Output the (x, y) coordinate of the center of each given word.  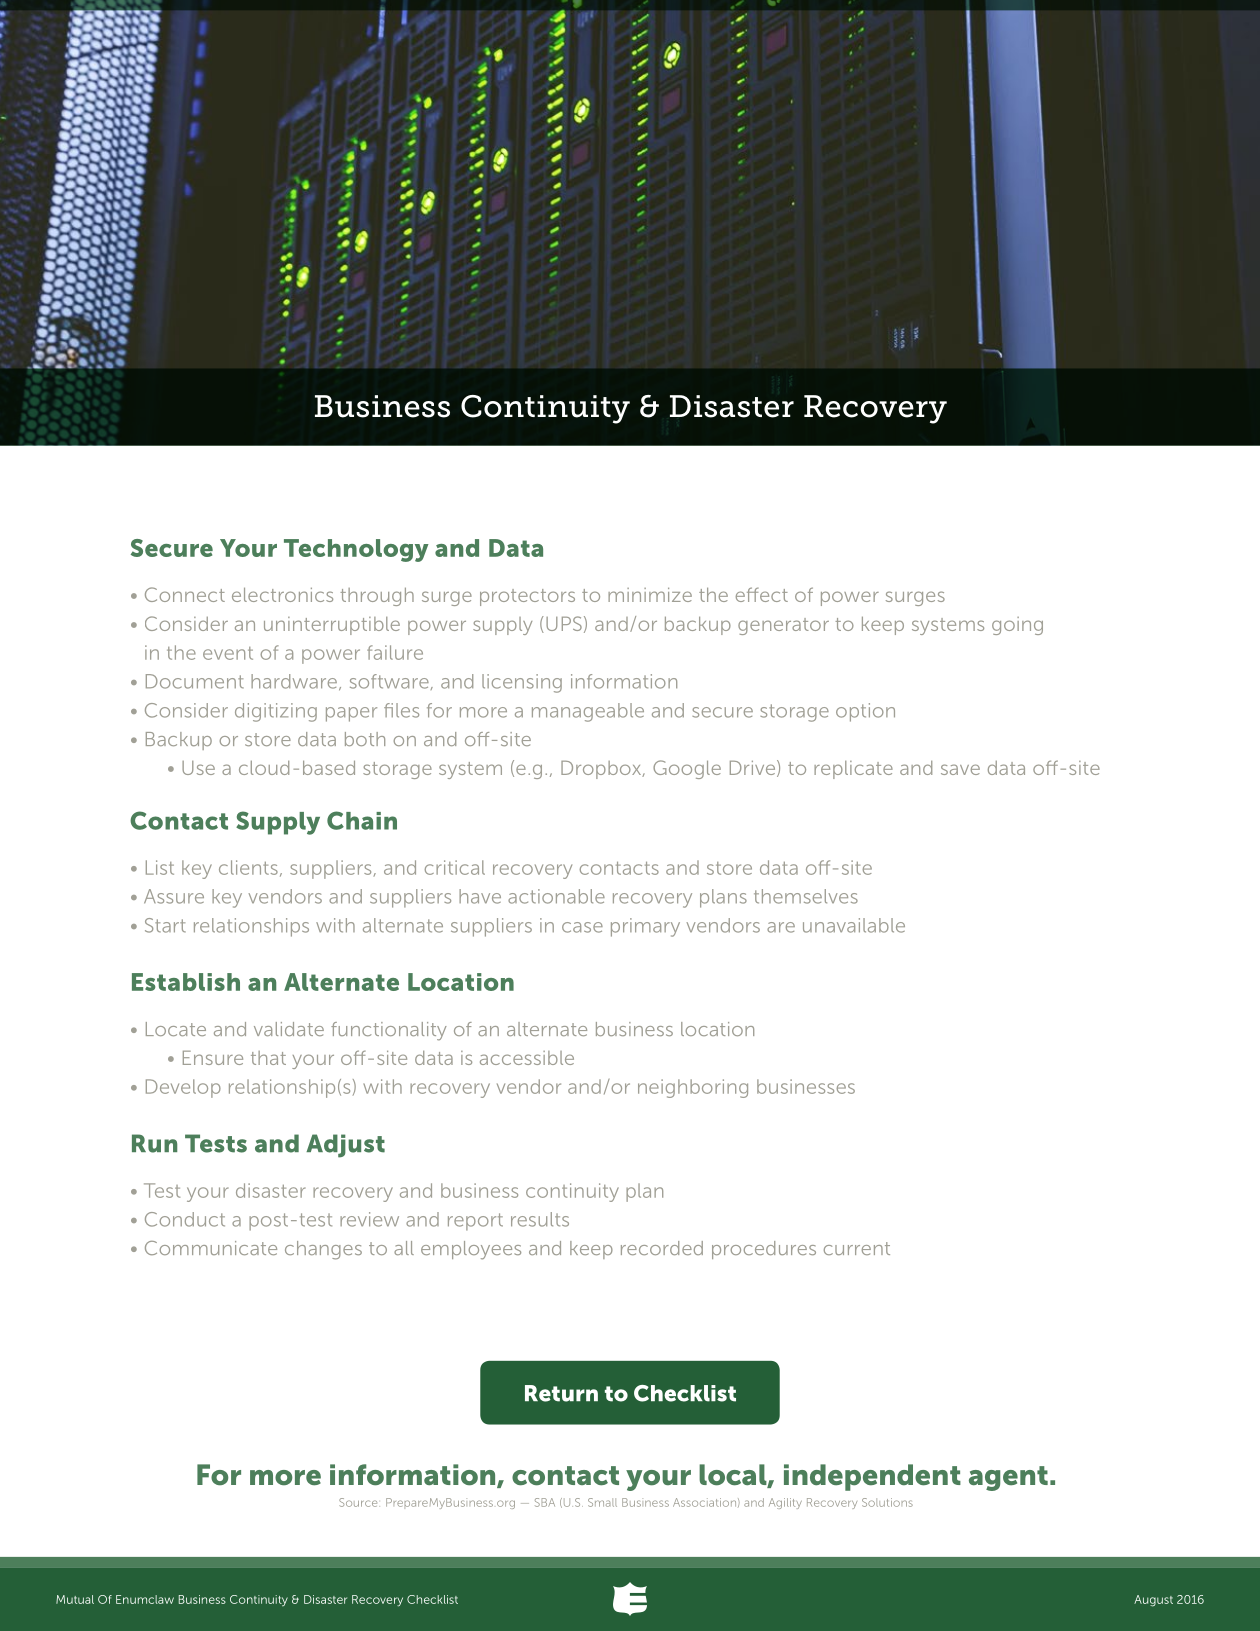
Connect (185, 594)
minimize (650, 595)
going (1017, 626)
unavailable (854, 925)
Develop (183, 1088)
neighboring (693, 1088)
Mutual (75, 1599)
